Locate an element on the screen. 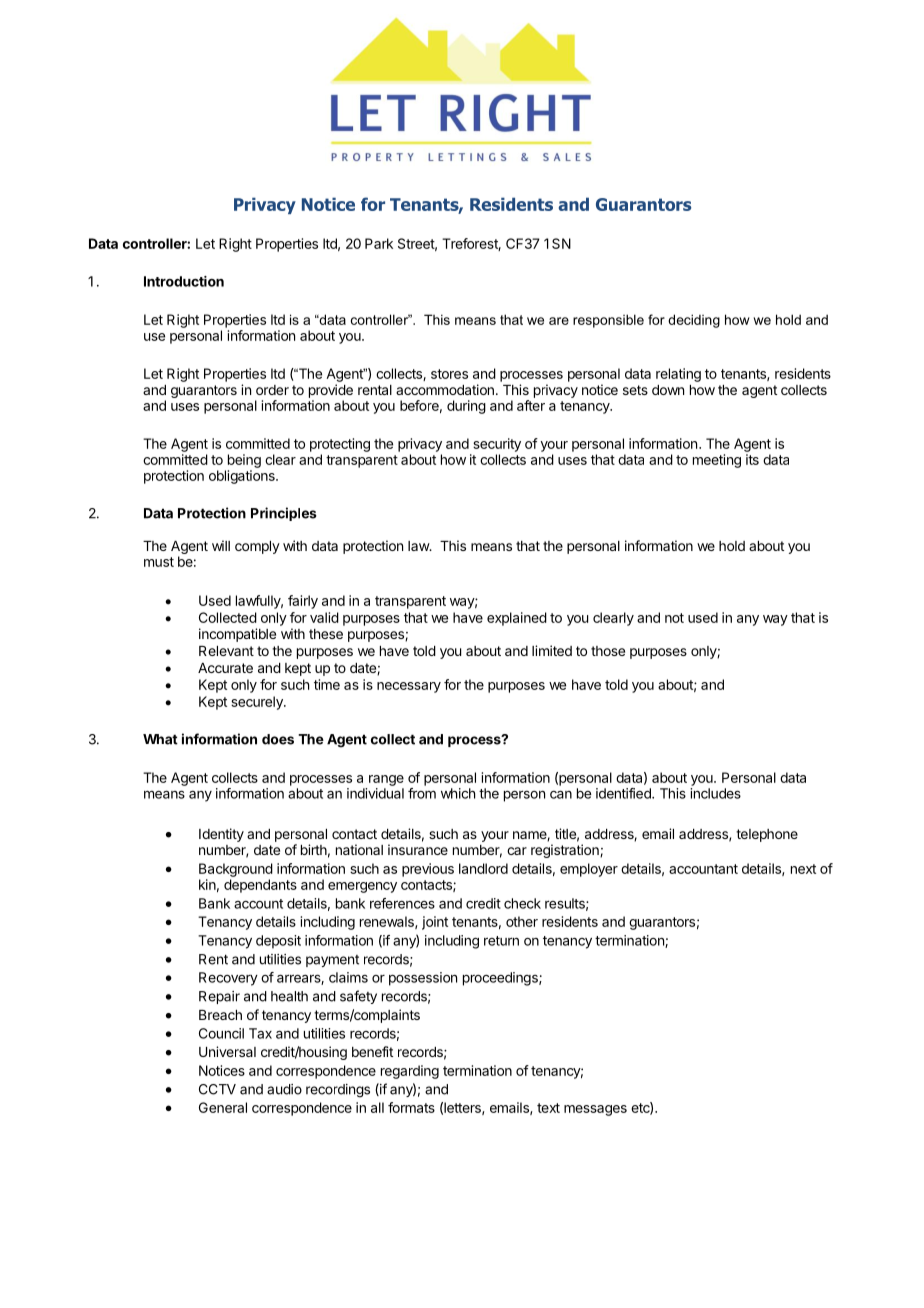 This screenshot has width=924, height=1308. Introduction is located at coordinates (184, 281).
